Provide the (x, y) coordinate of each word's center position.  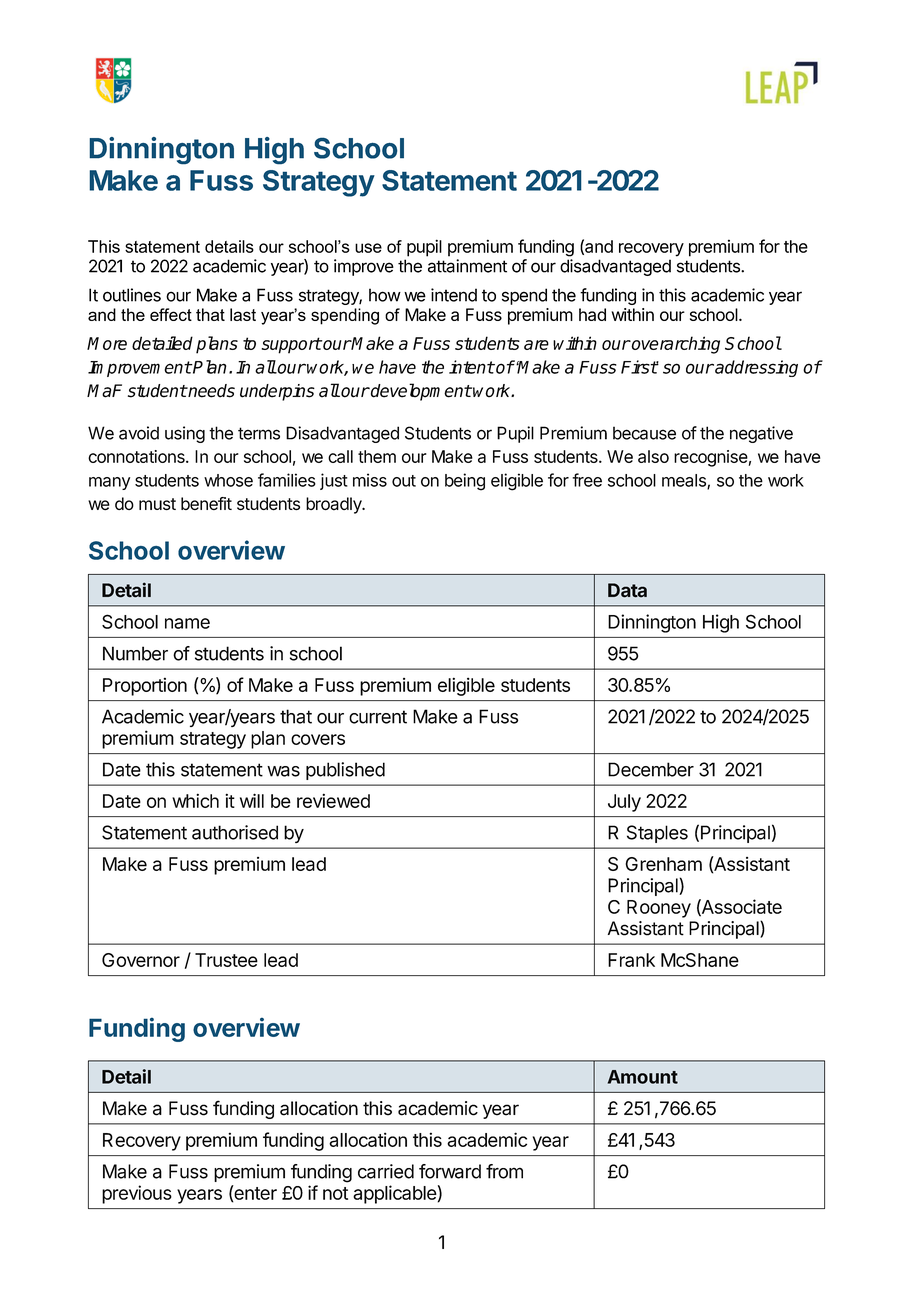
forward (450, 1171)
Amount (643, 1077)
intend (454, 295)
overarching (675, 345)
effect (171, 314)
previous (137, 1194)
